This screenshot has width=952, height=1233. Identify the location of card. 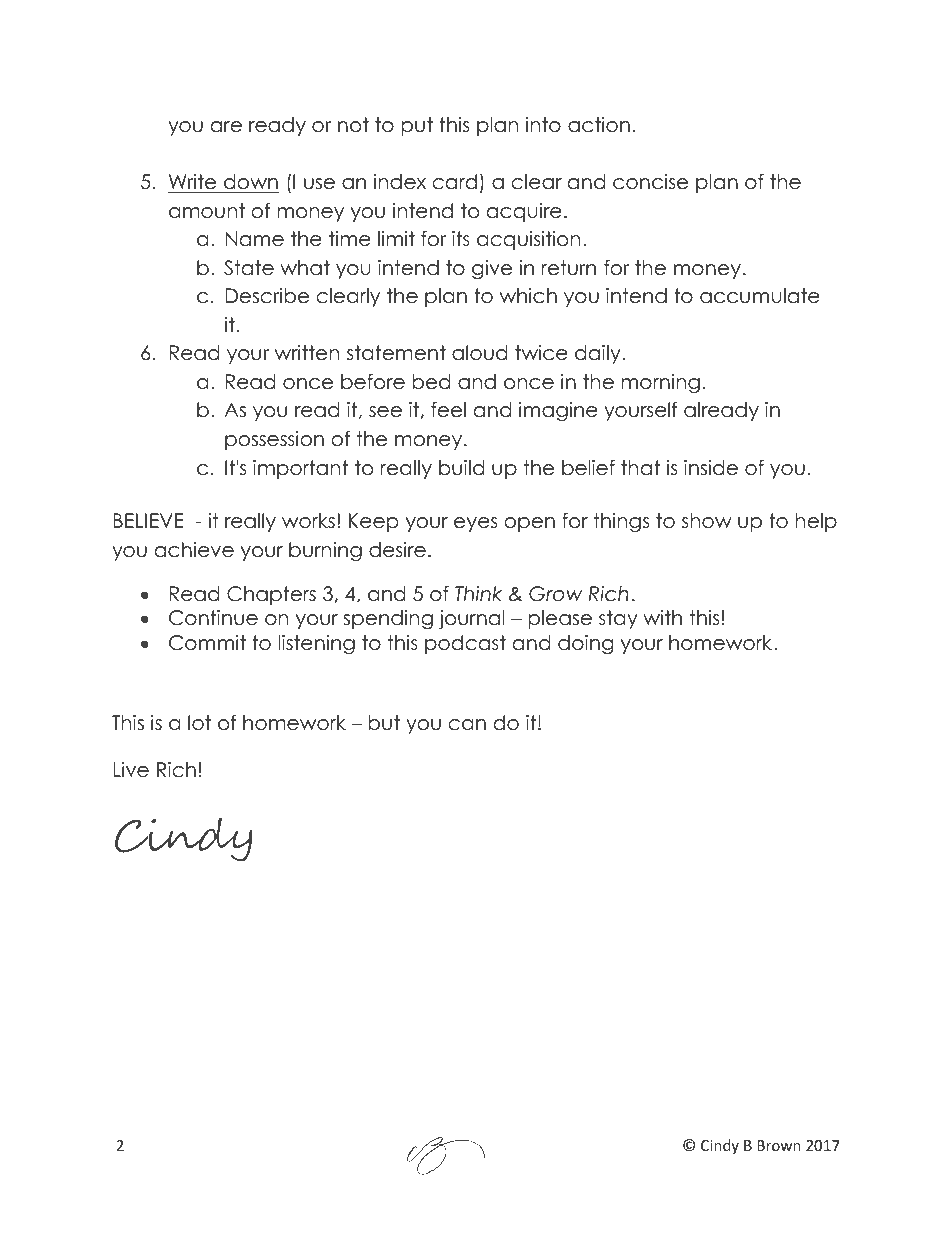
(455, 182).
